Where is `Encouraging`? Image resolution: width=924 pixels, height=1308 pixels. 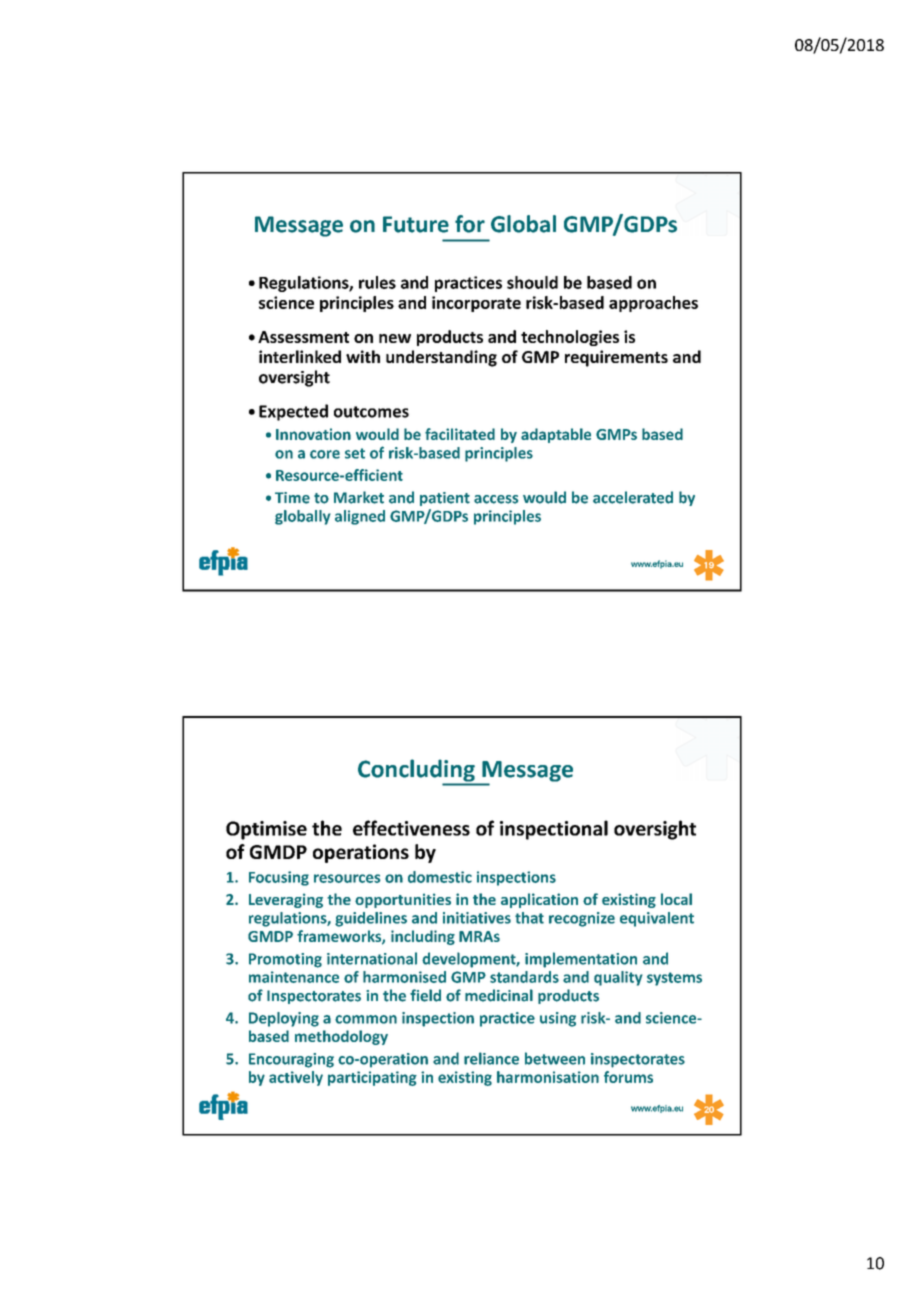 Encouraging is located at coordinates (291, 1060).
